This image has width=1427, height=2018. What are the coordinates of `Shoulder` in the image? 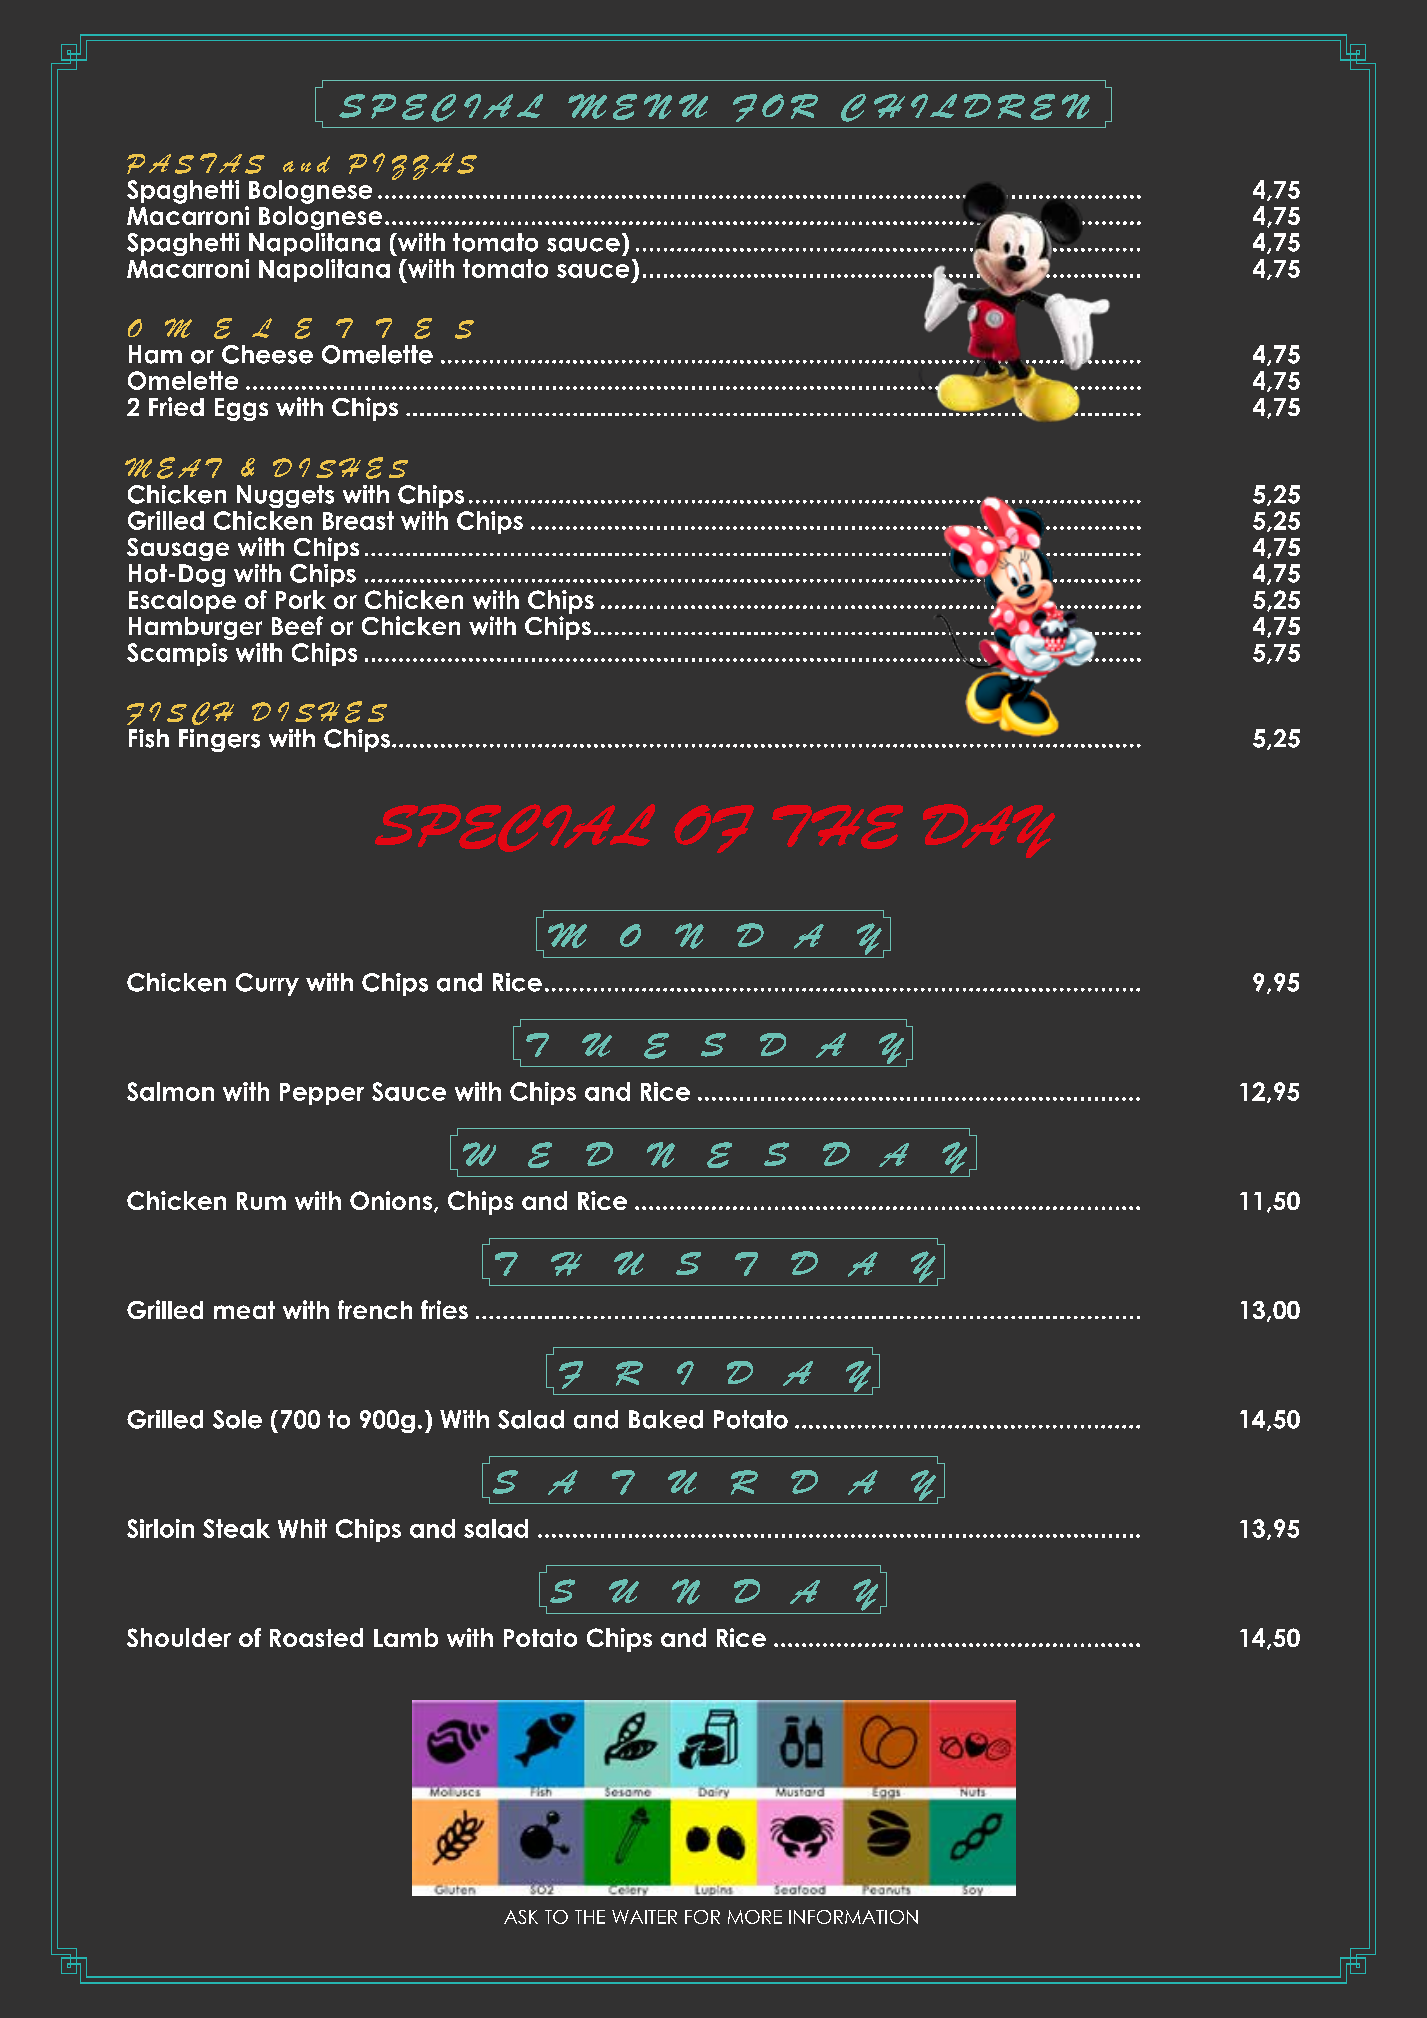 It's located at (179, 1637).
